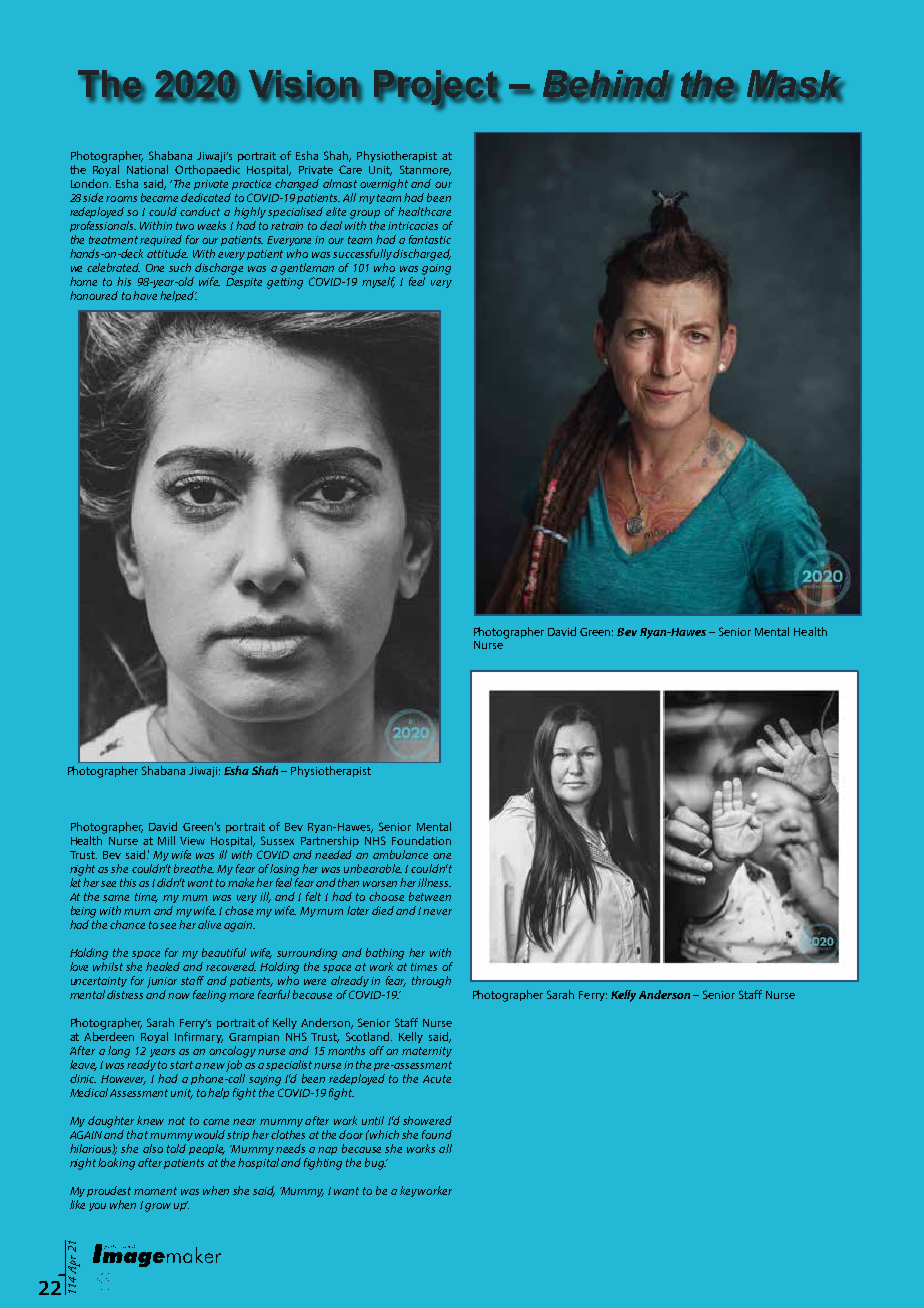  Describe the element at coordinates (795, 85) in the screenshot. I see `Mask` at that location.
